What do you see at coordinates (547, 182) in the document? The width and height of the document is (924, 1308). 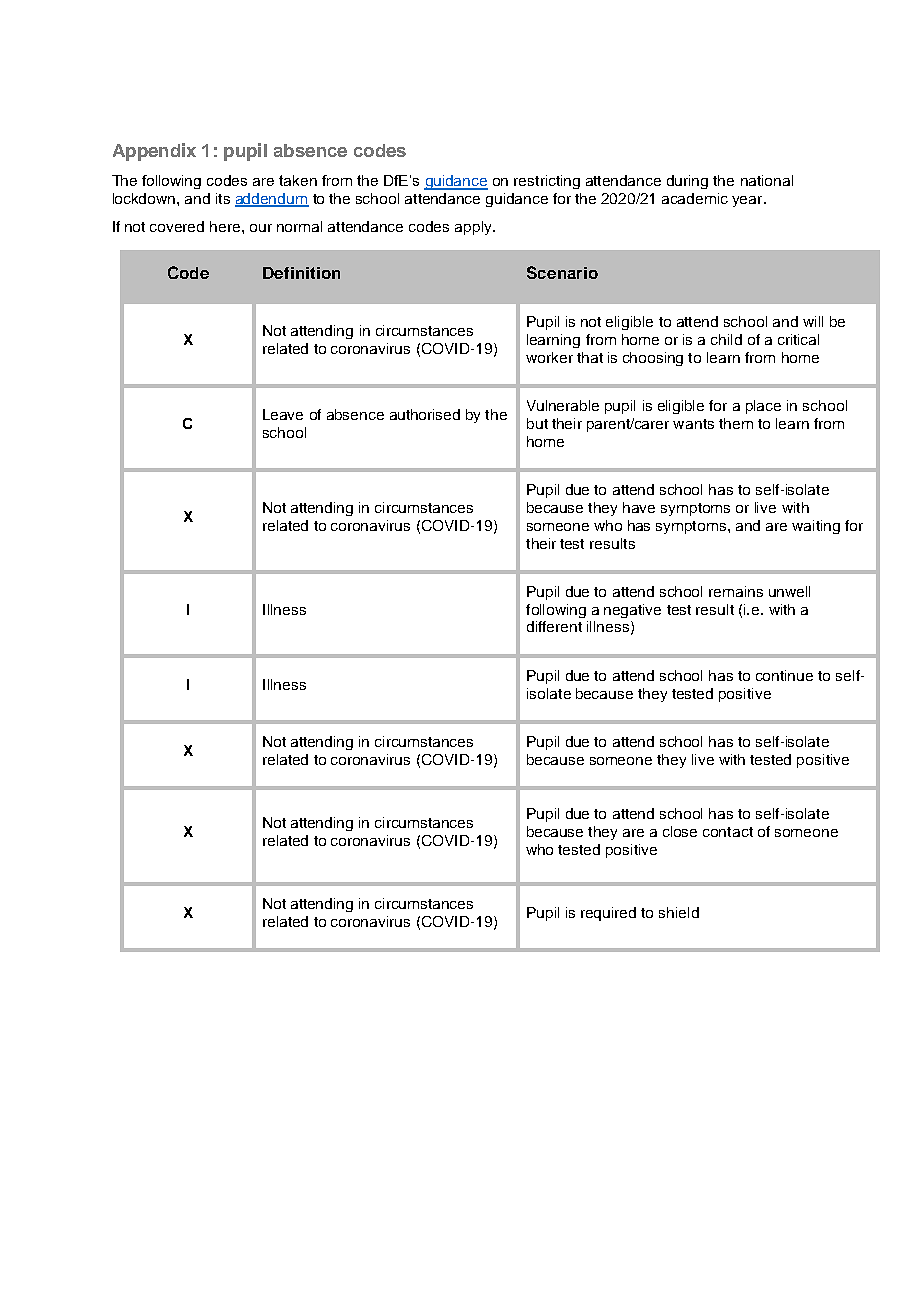 I see `restricting` at bounding box center [547, 182].
